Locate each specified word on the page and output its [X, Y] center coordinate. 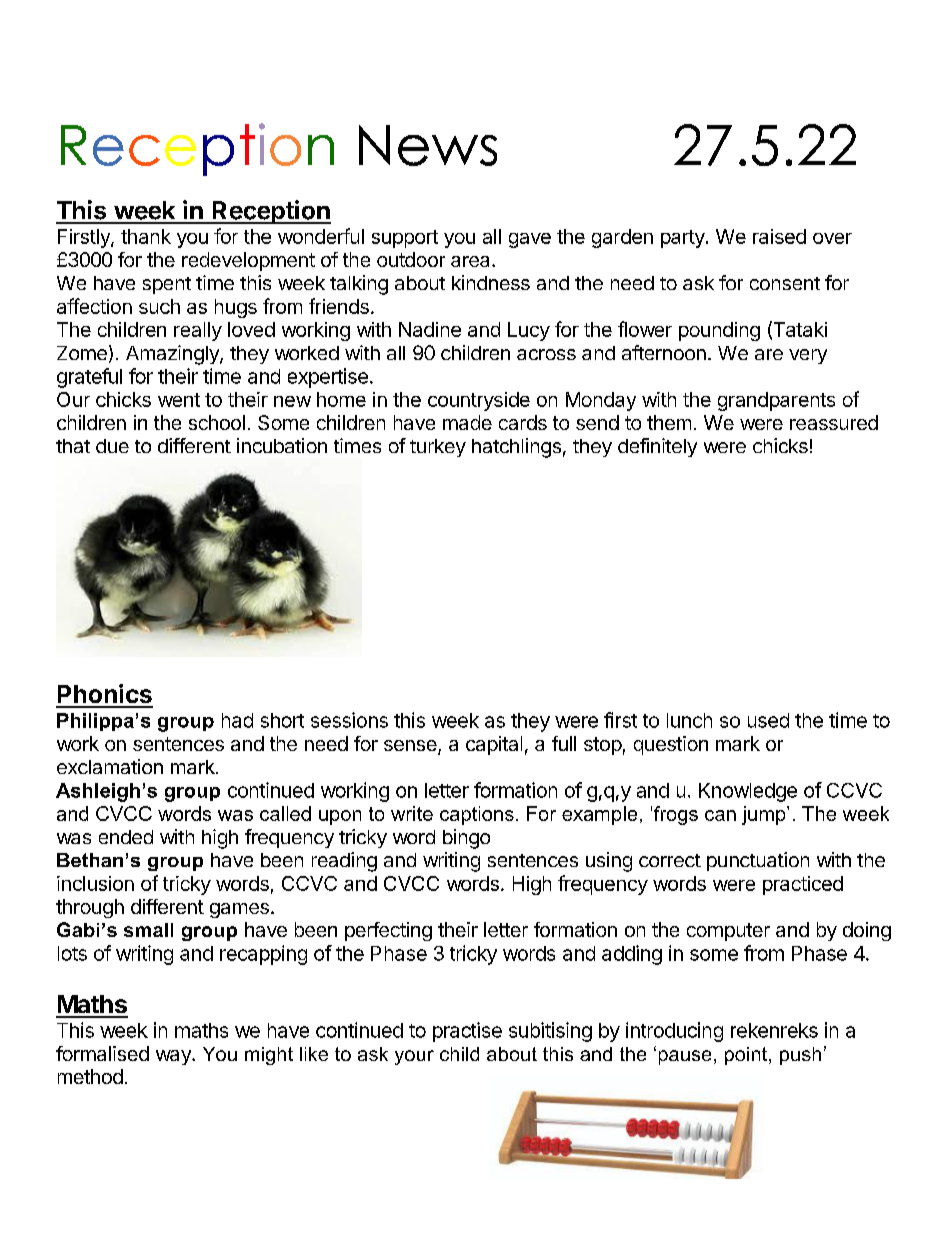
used [768, 720]
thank [146, 236]
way [174, 1057]
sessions [349, 720]
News [428, 145]
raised [779, 236]
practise [467, 1032]
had [237, 720]
